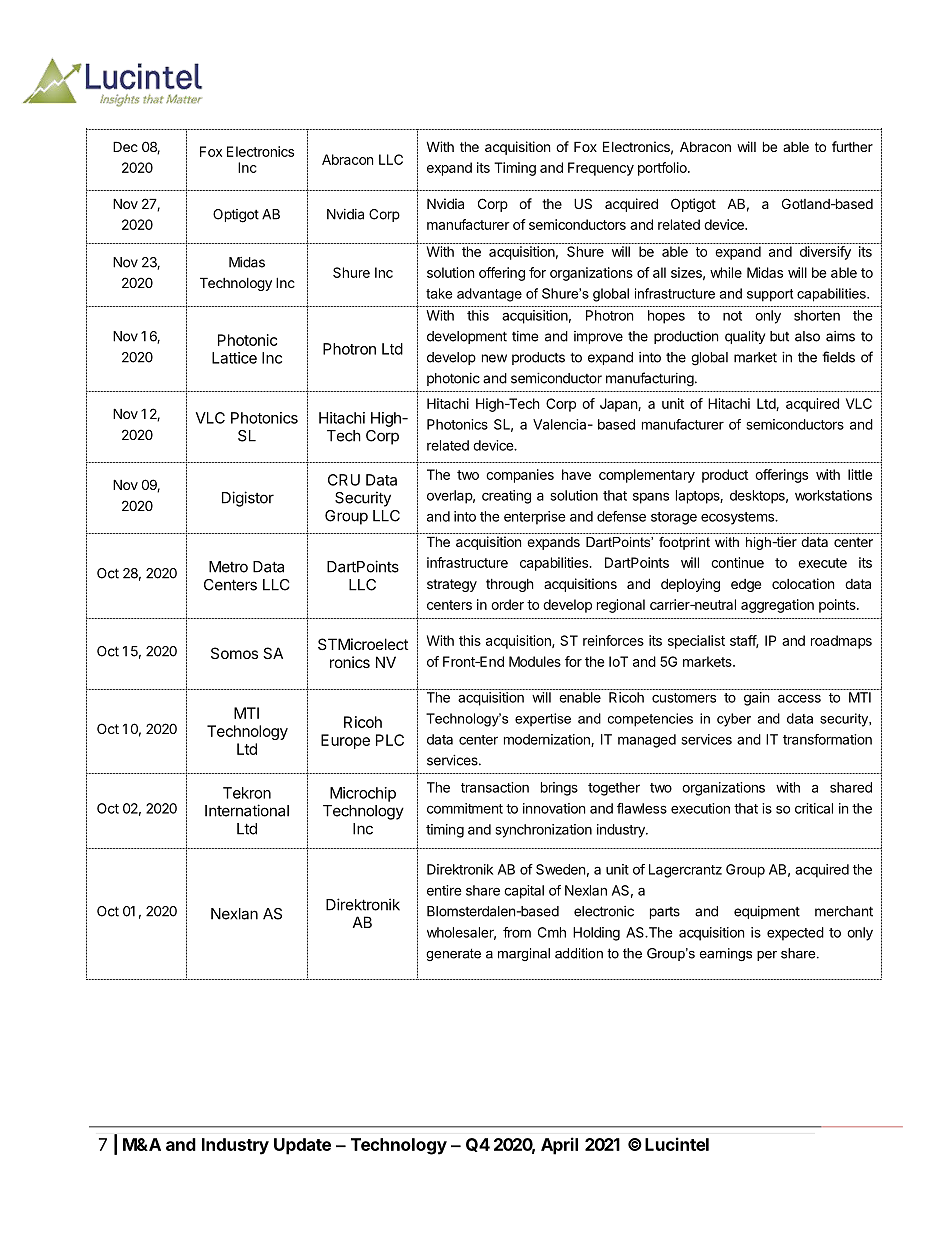 This document has width=952, height=1233. Describe the element at coordinates (494, 358) in the document. I see `new` at that location.
